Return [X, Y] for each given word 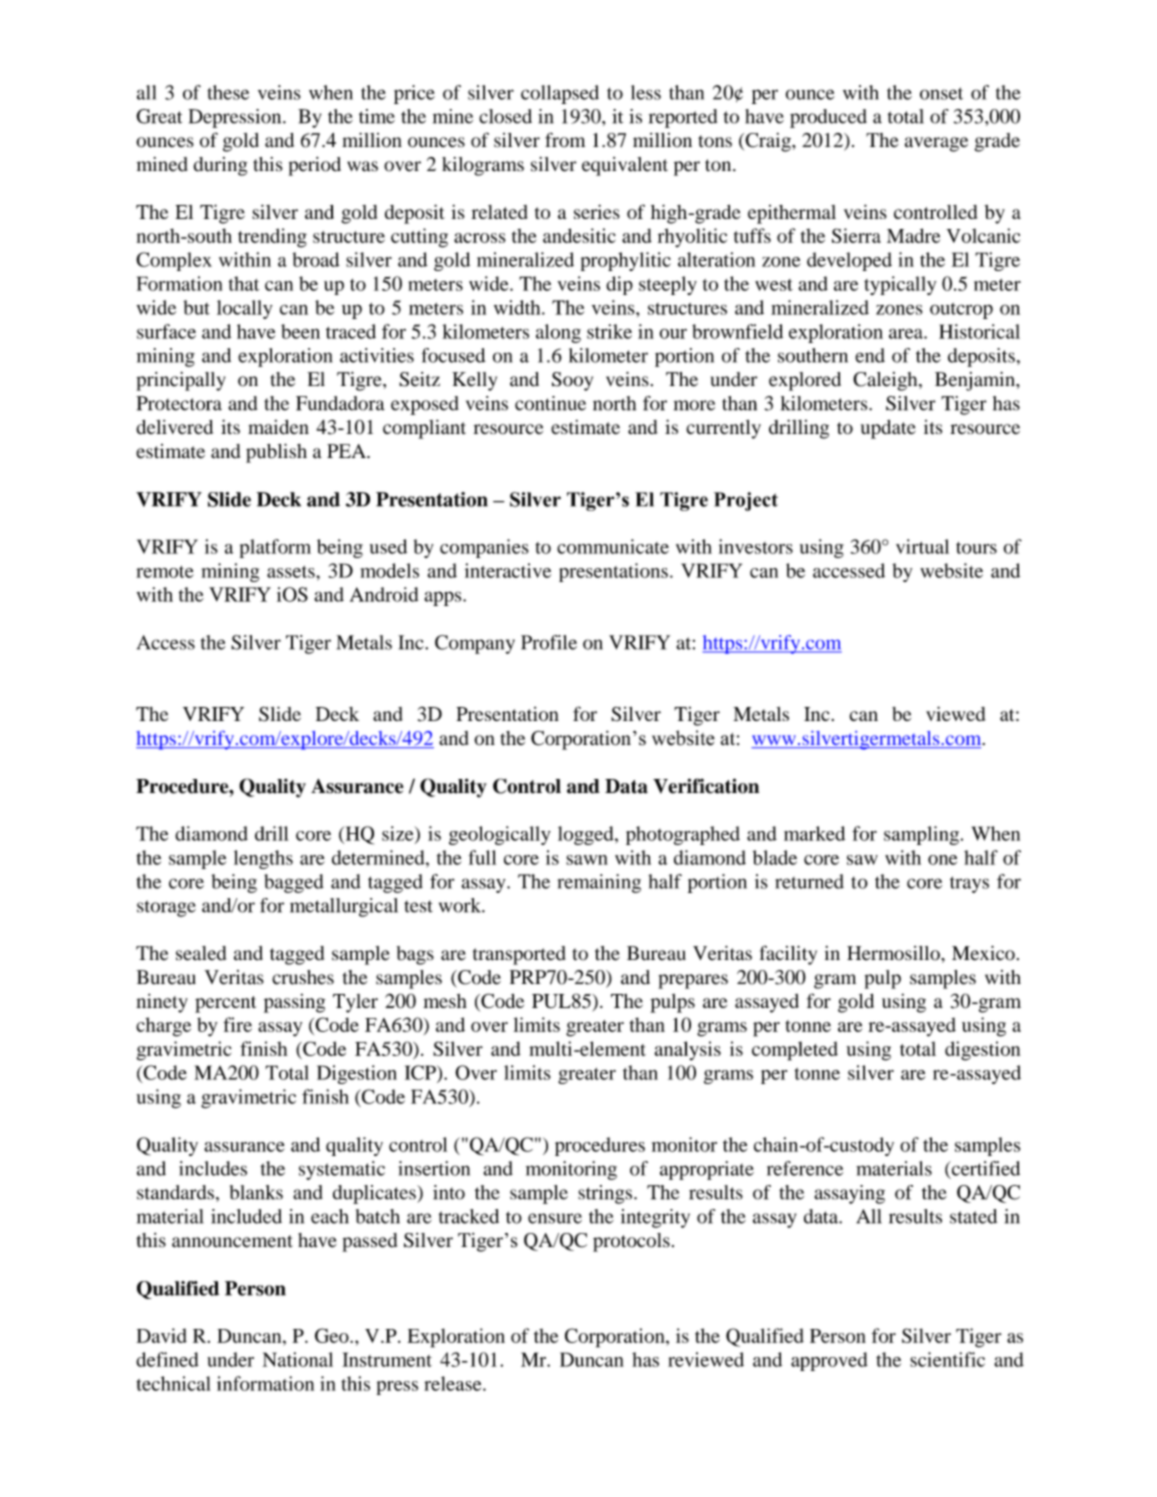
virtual [922, 546]
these [228, 92]
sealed [201, 953]
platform [275, 548]
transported [519, 955]
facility [788, 955]
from [565, 139]
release [454, 1383]
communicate [613, 546]
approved [829, 1361]
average [936, 144]
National [297, 1359]
